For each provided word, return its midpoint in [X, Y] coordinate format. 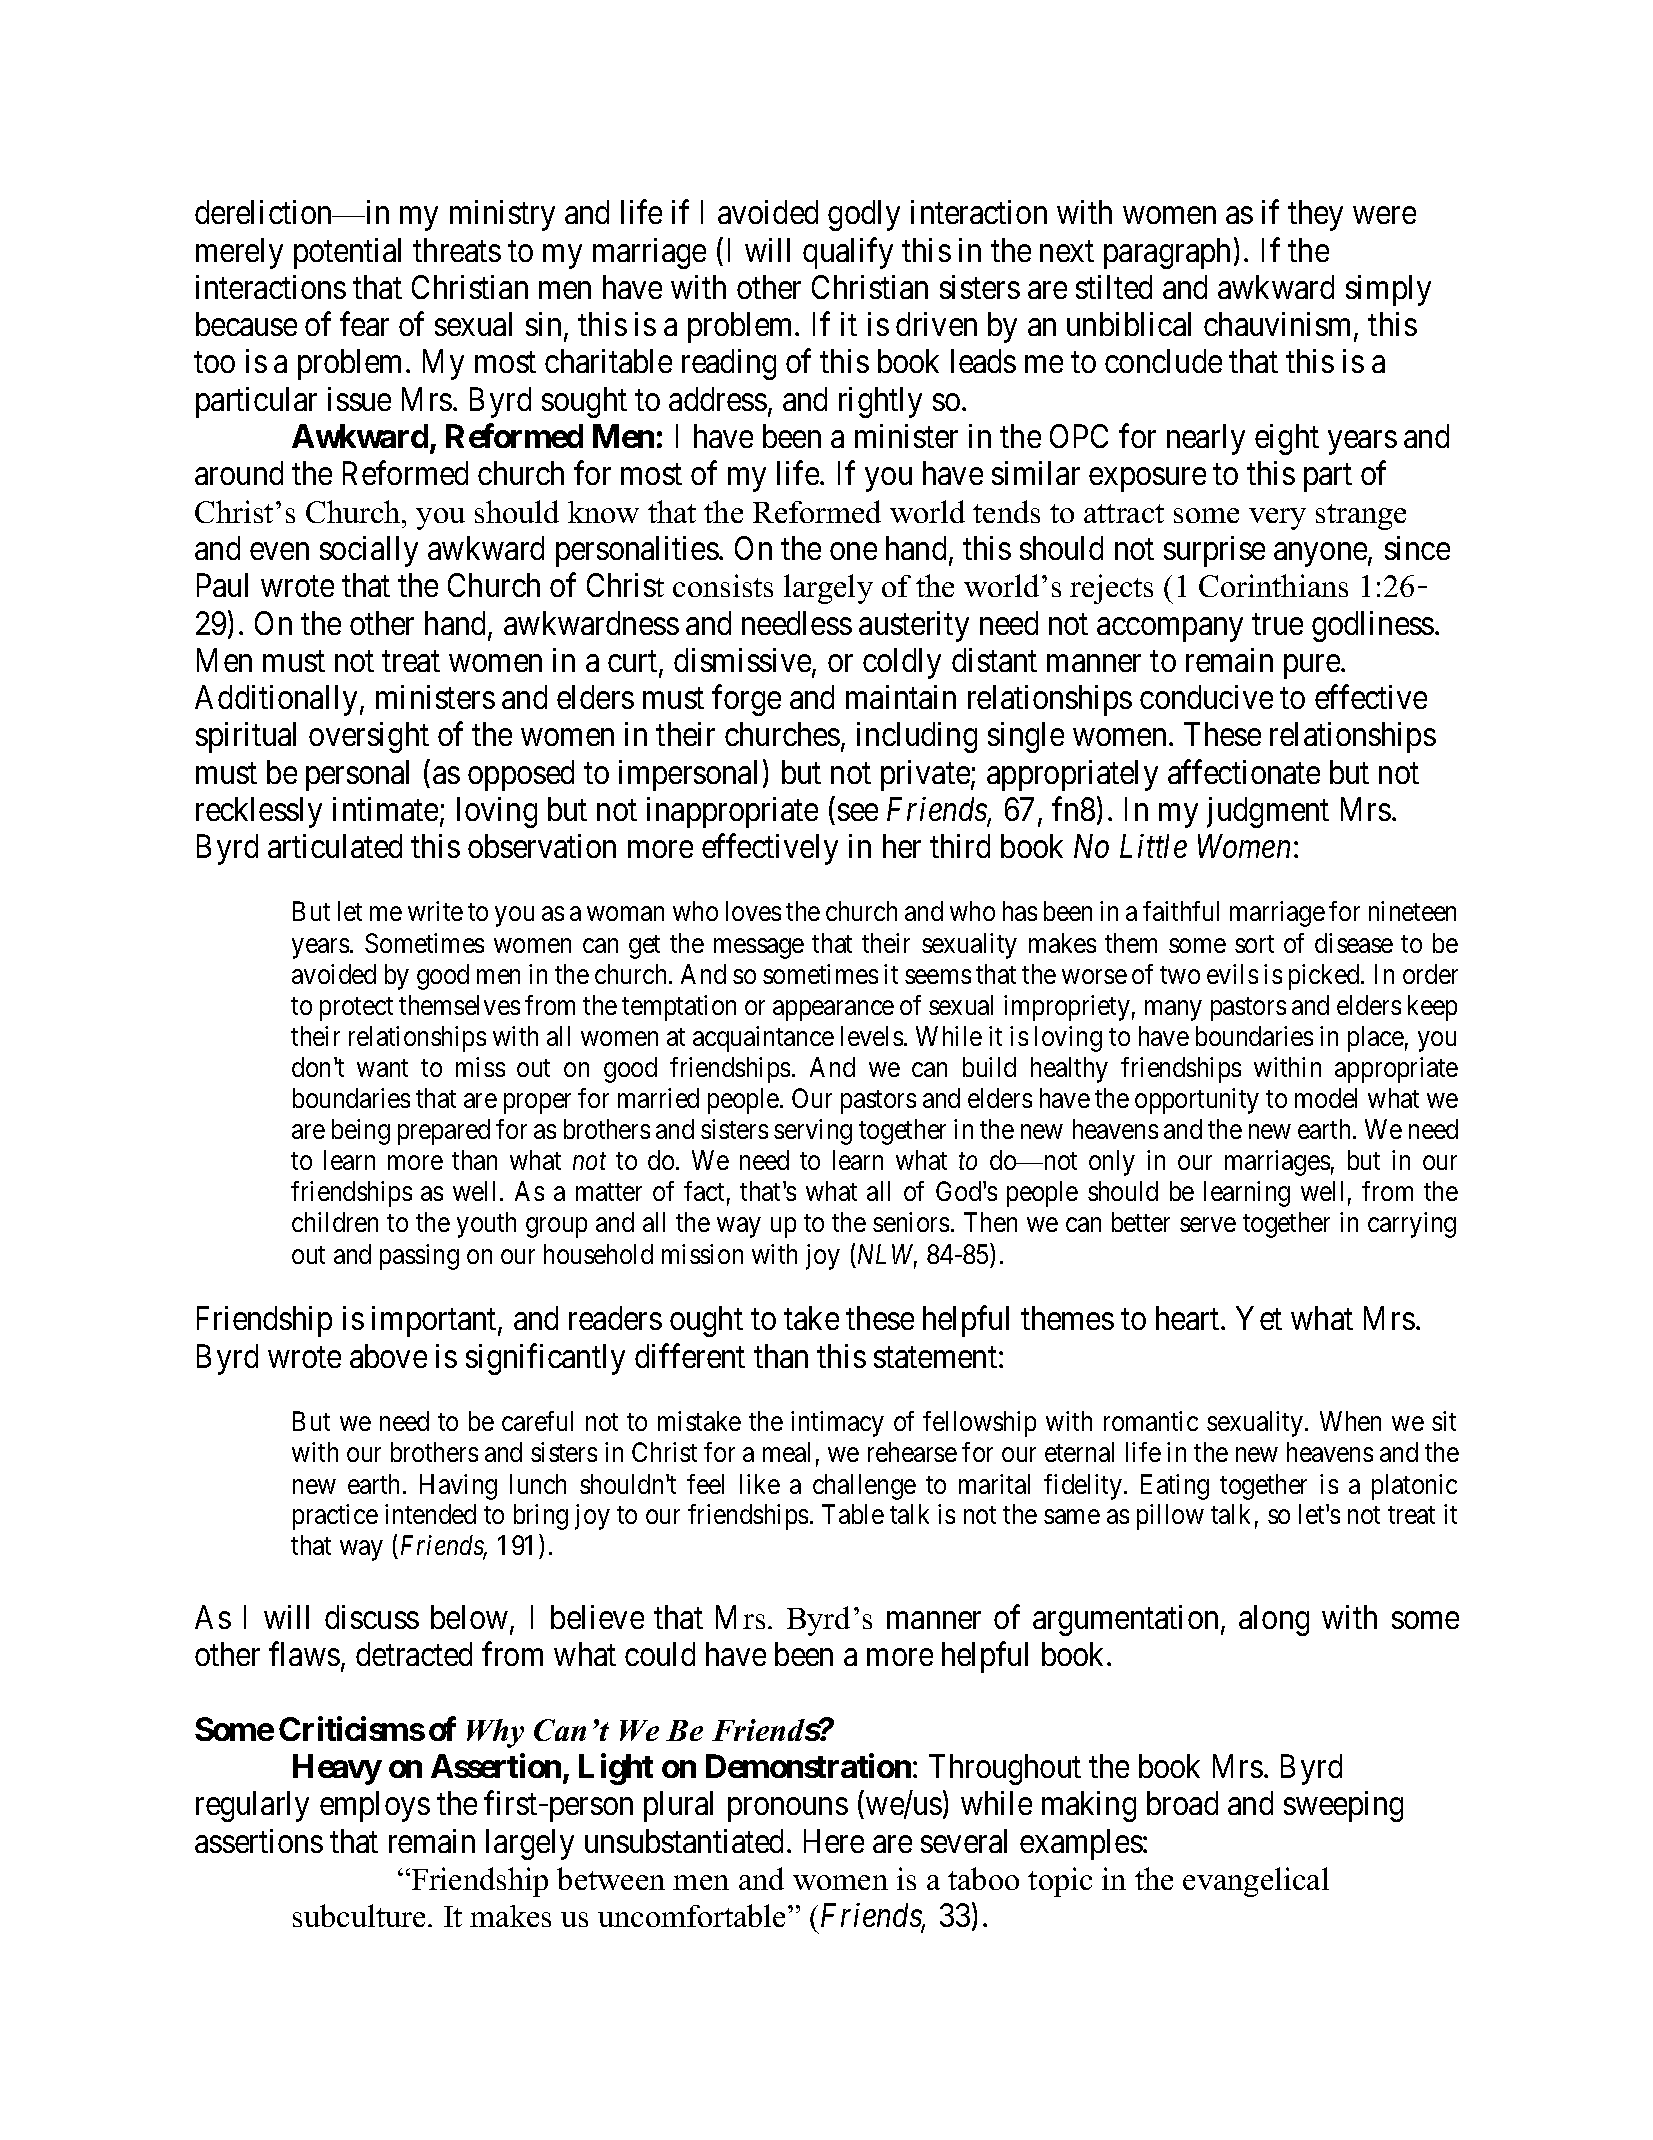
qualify [848, 253]
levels [872, 1036]
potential [347, 253]
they [1315, 215]
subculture [359, 1915]
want [382, 1068]
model [1326, 1098]
